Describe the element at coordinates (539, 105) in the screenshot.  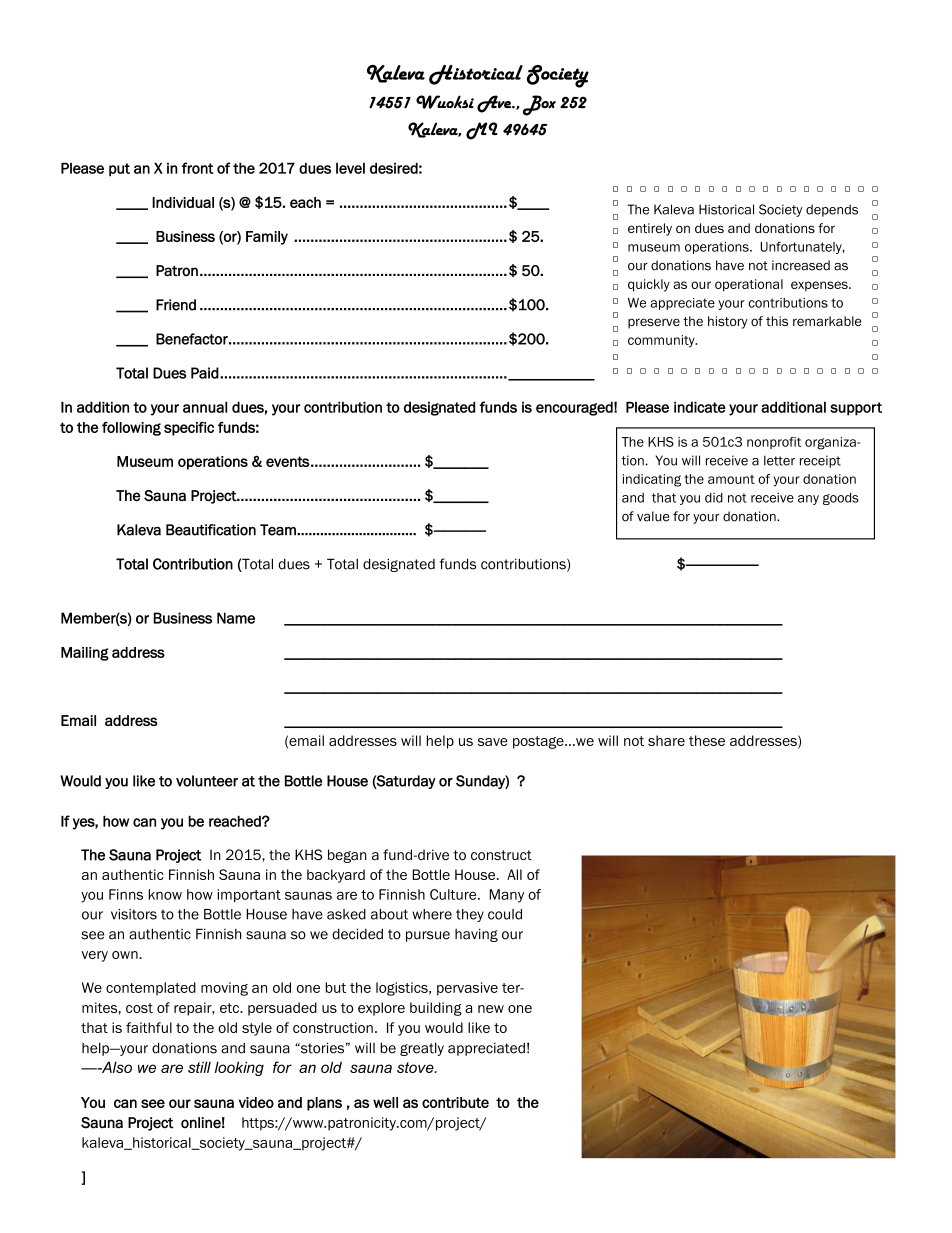
I see `Box` at that location.
